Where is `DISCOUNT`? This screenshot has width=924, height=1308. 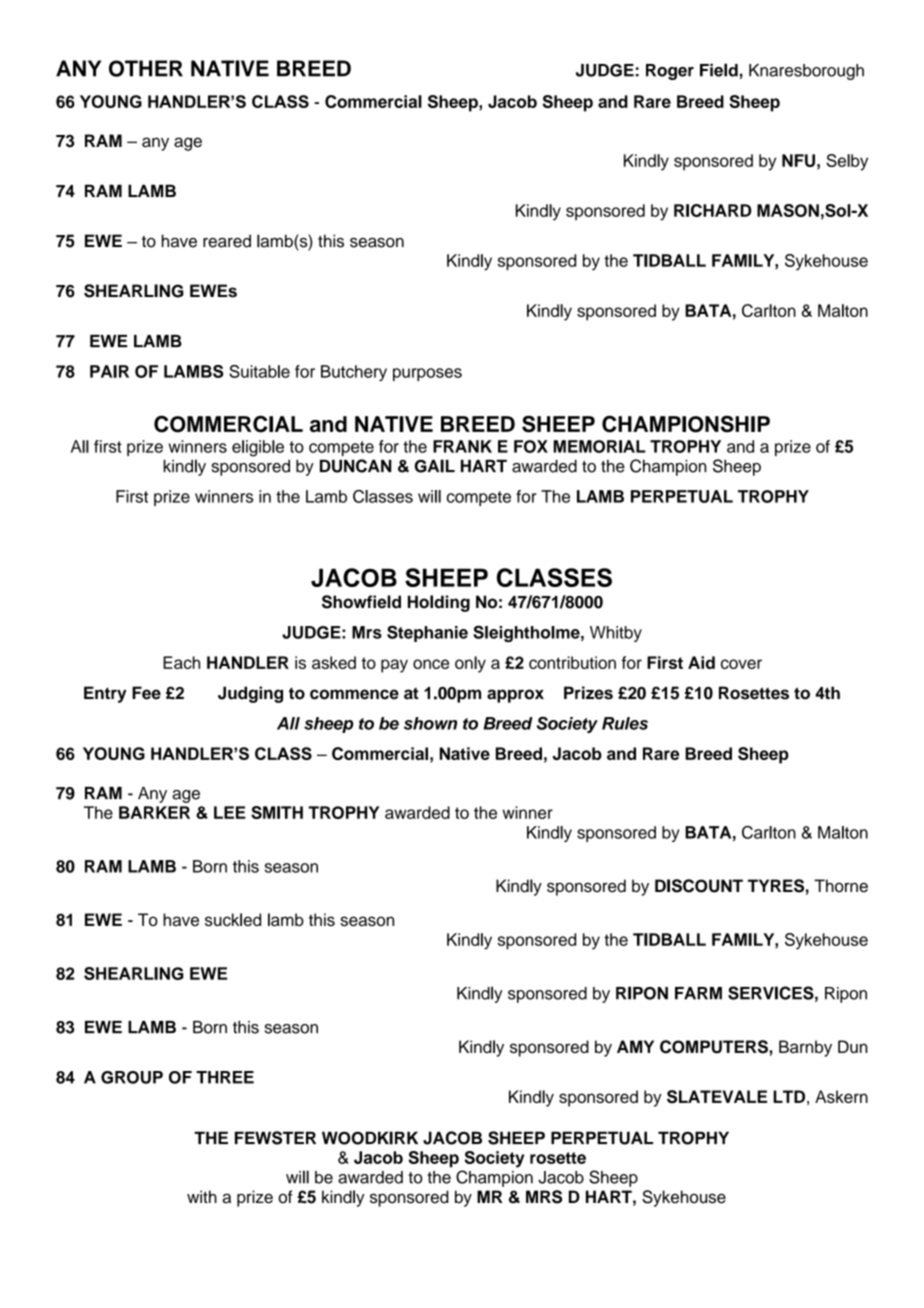 DISCOUNT is located at coordinates (699, 886).
